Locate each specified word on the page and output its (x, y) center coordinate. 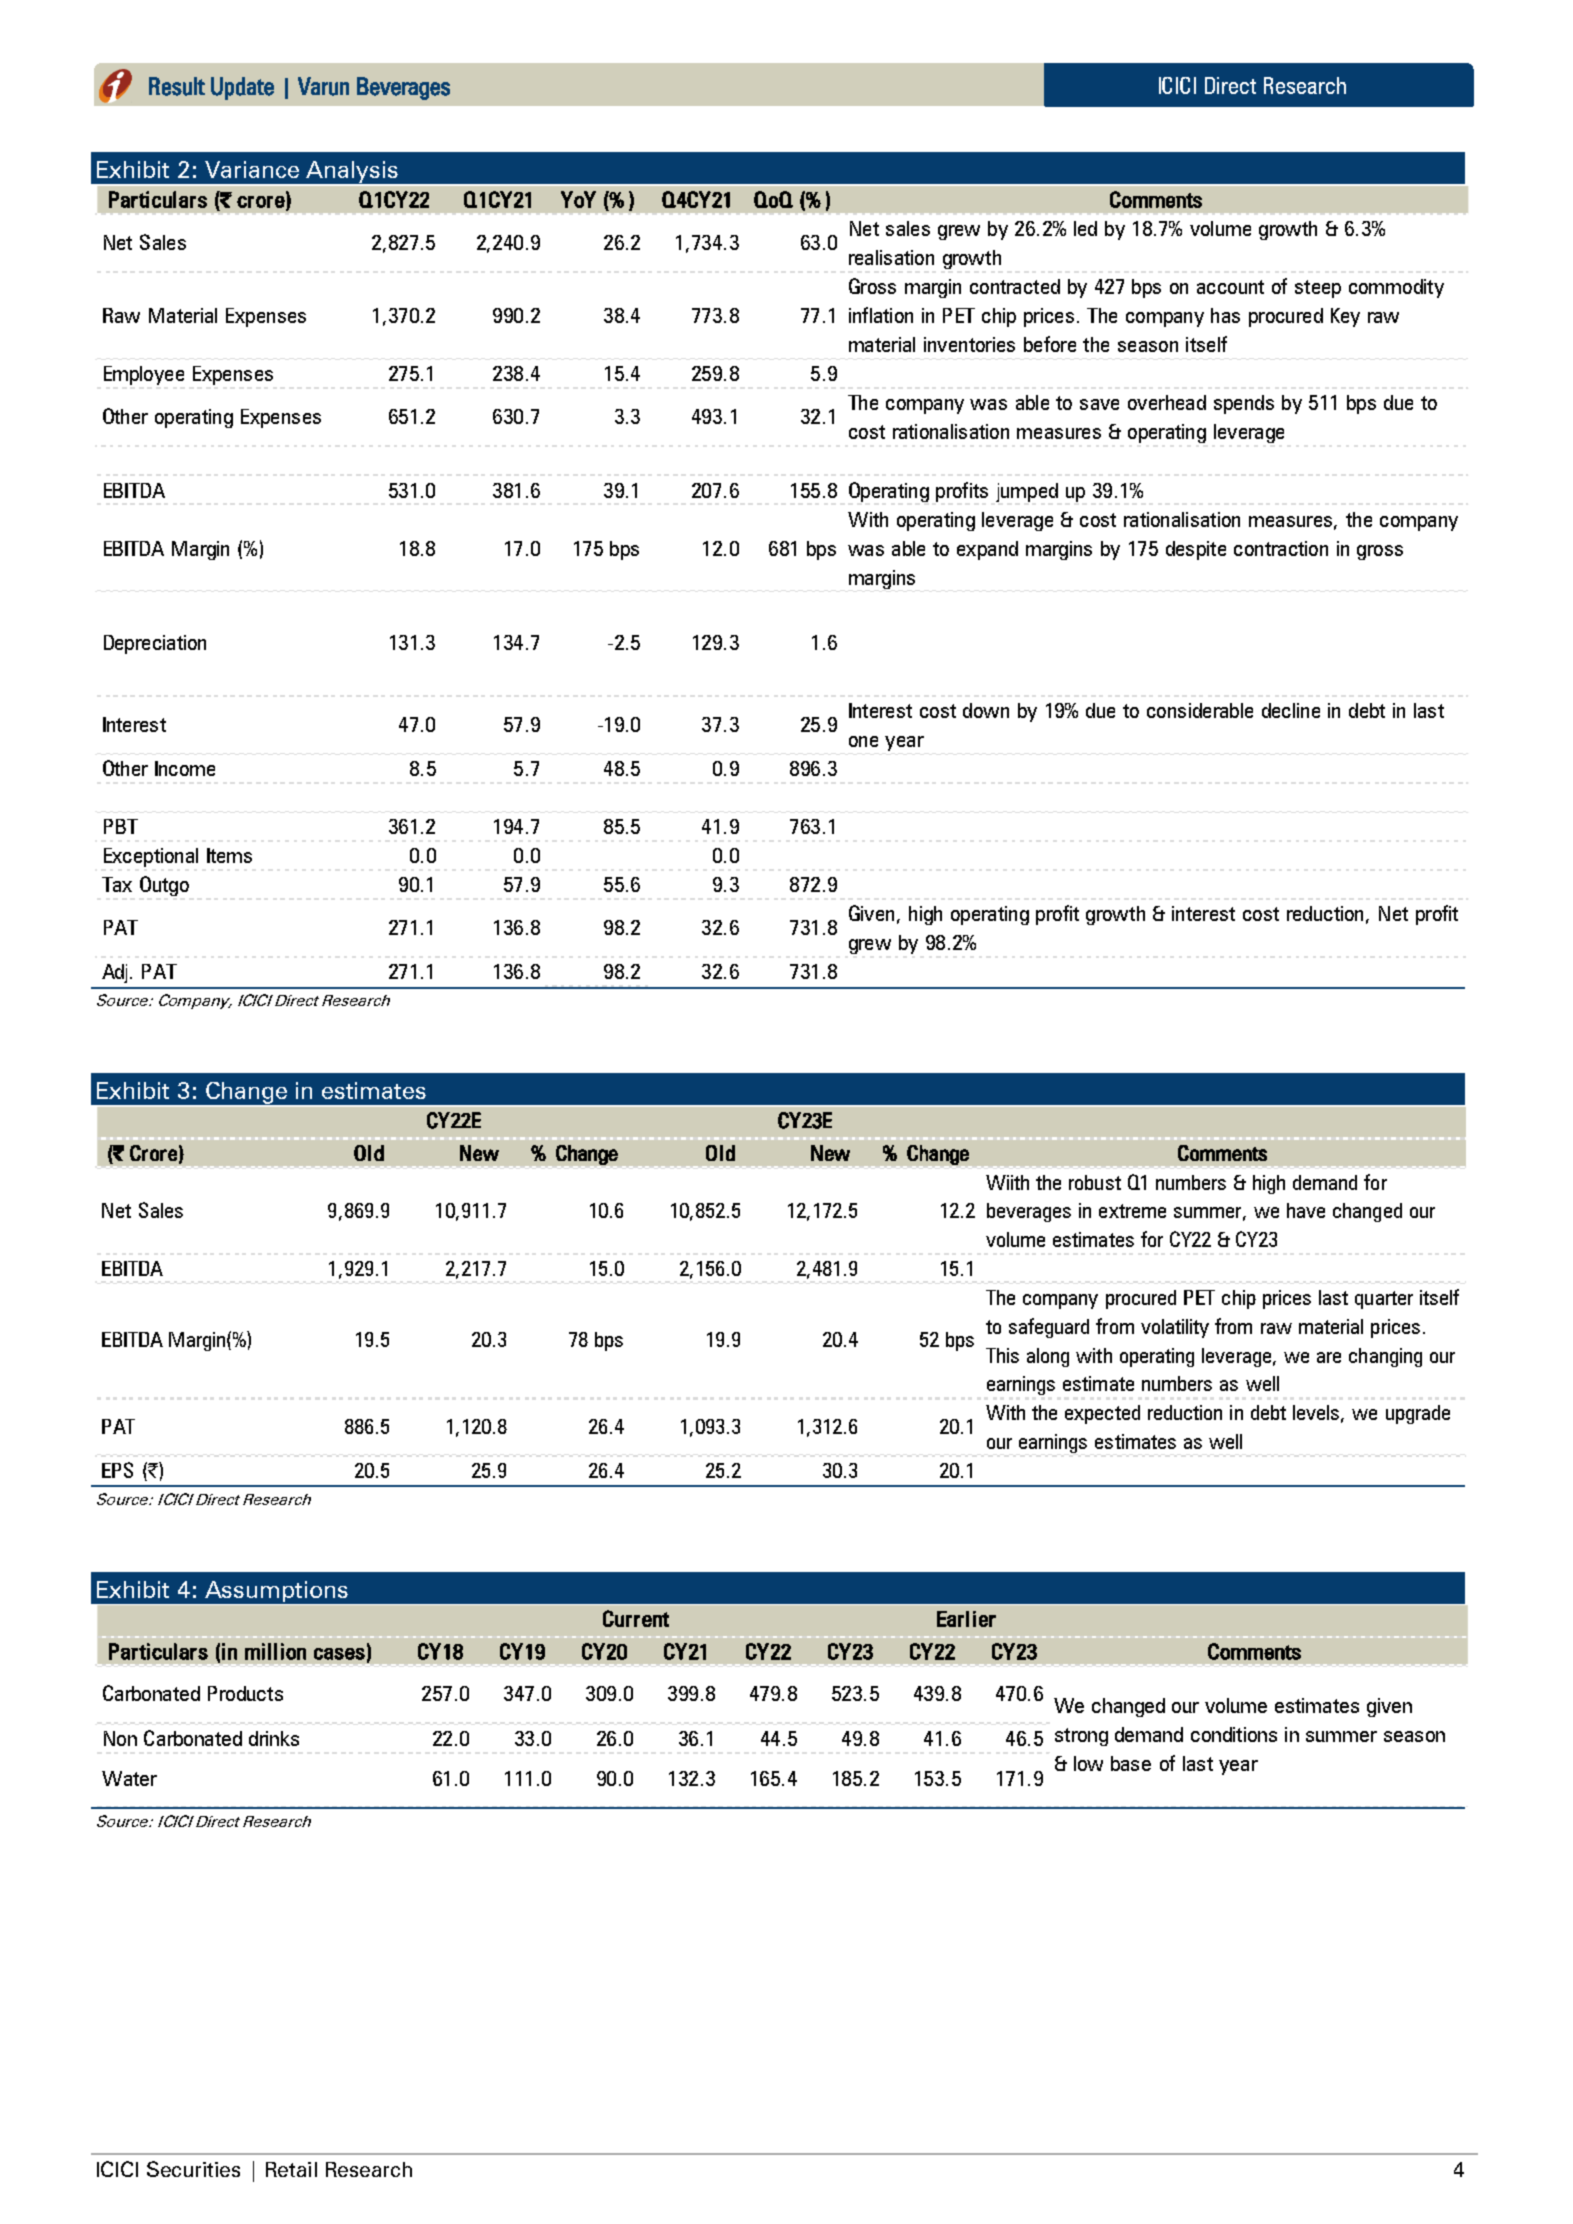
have (1306, 1210)
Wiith (1007, 1182)
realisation (891, 257)
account (1230, 287)
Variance (252, 169)
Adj (114, 973)
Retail (291, 2169)
